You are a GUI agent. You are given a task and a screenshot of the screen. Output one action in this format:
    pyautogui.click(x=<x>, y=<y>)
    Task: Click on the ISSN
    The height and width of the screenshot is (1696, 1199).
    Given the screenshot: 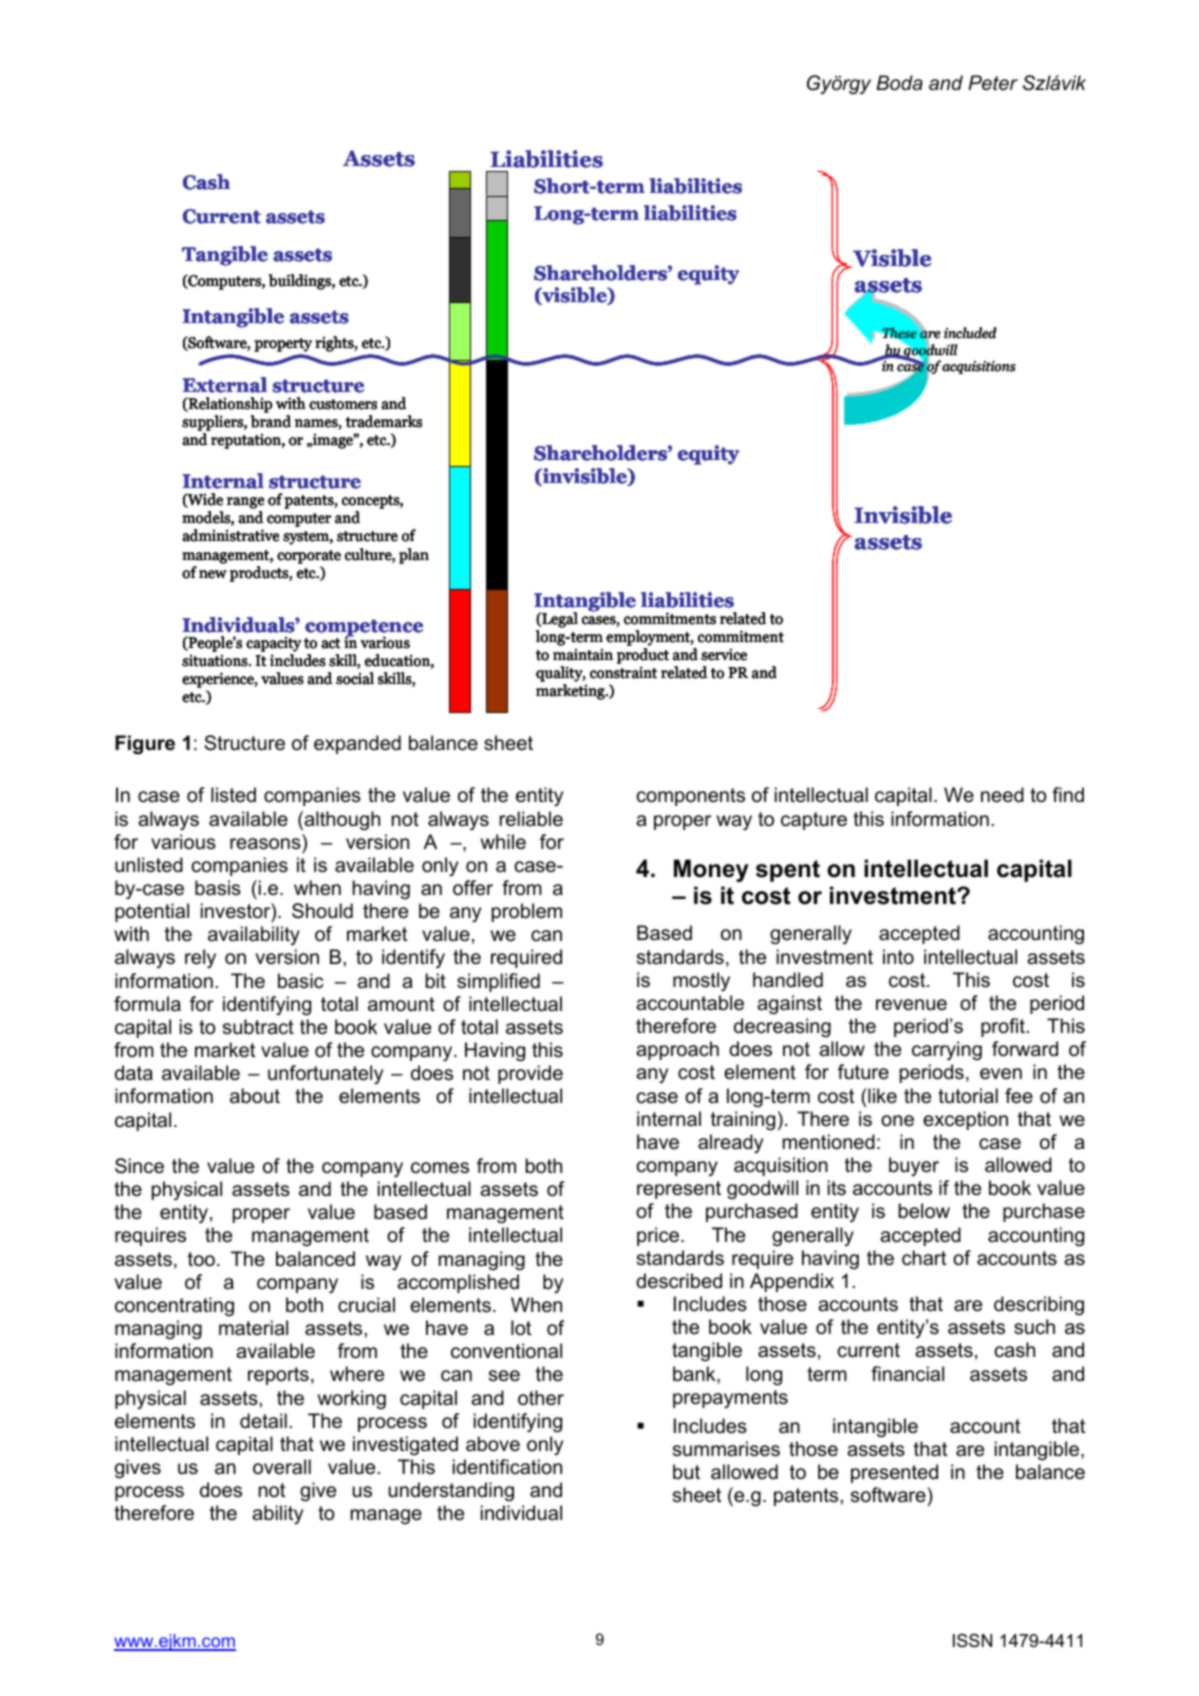 What is the action you would take?
    pyautogui.click(x=972, y=1641)
